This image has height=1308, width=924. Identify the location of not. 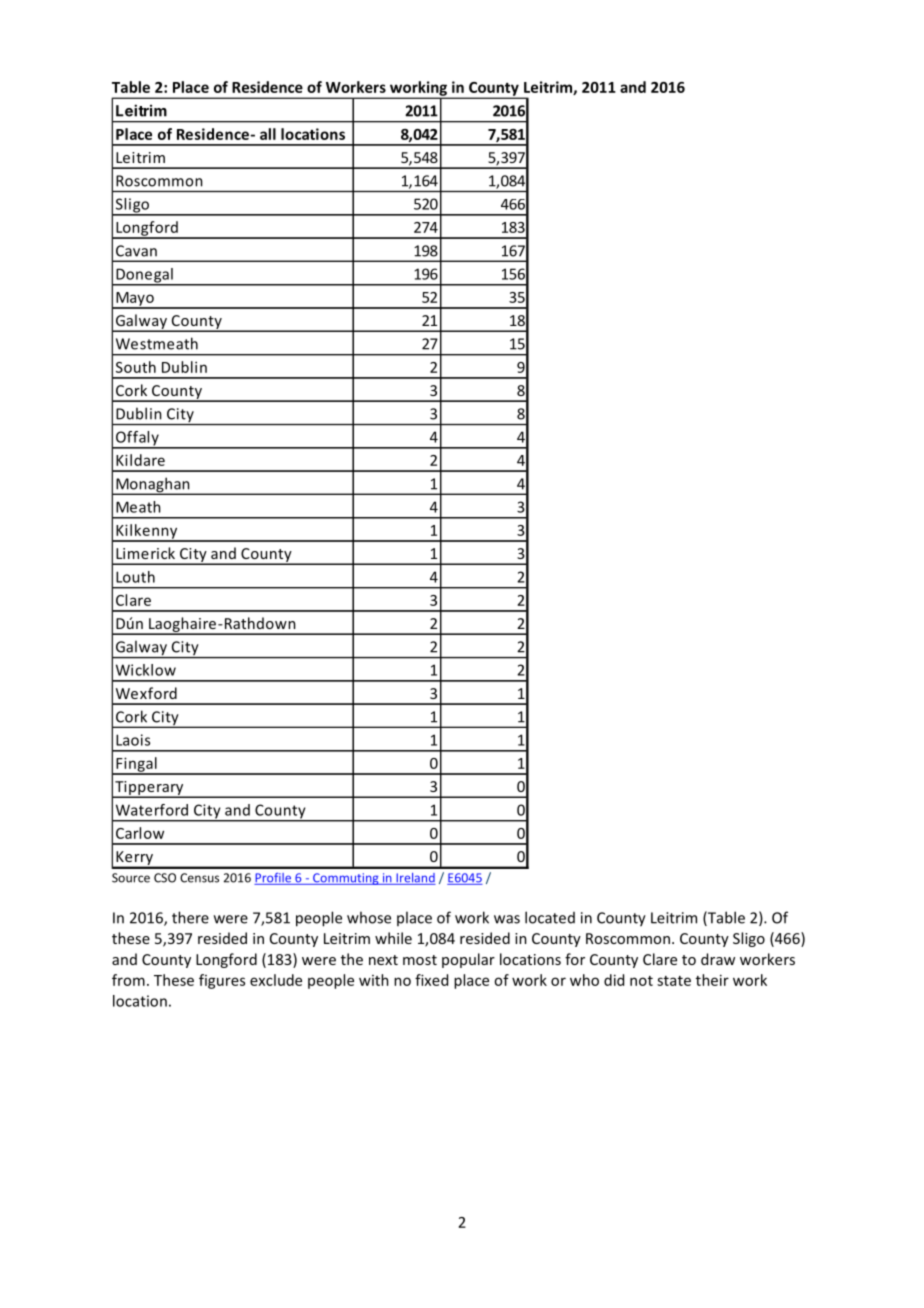
(641, 981).
